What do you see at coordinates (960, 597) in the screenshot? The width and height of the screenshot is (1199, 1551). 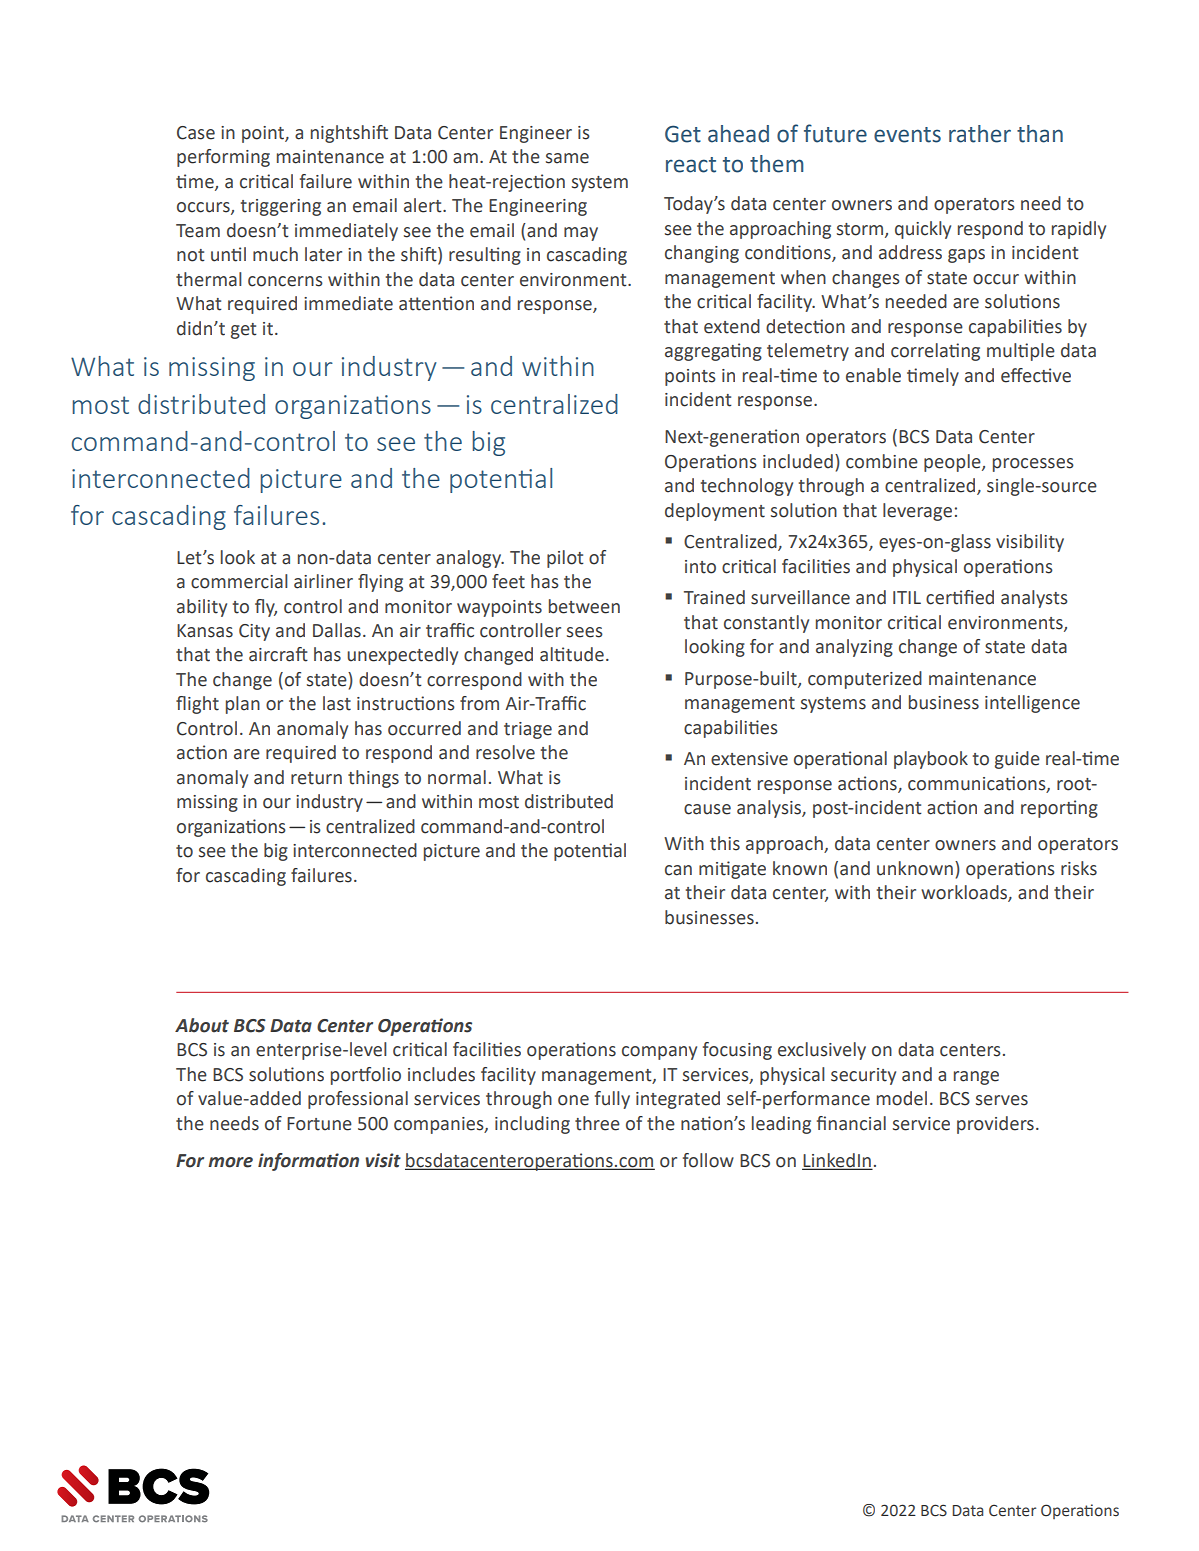 I see `certified` at bounding box center [960, 597].
